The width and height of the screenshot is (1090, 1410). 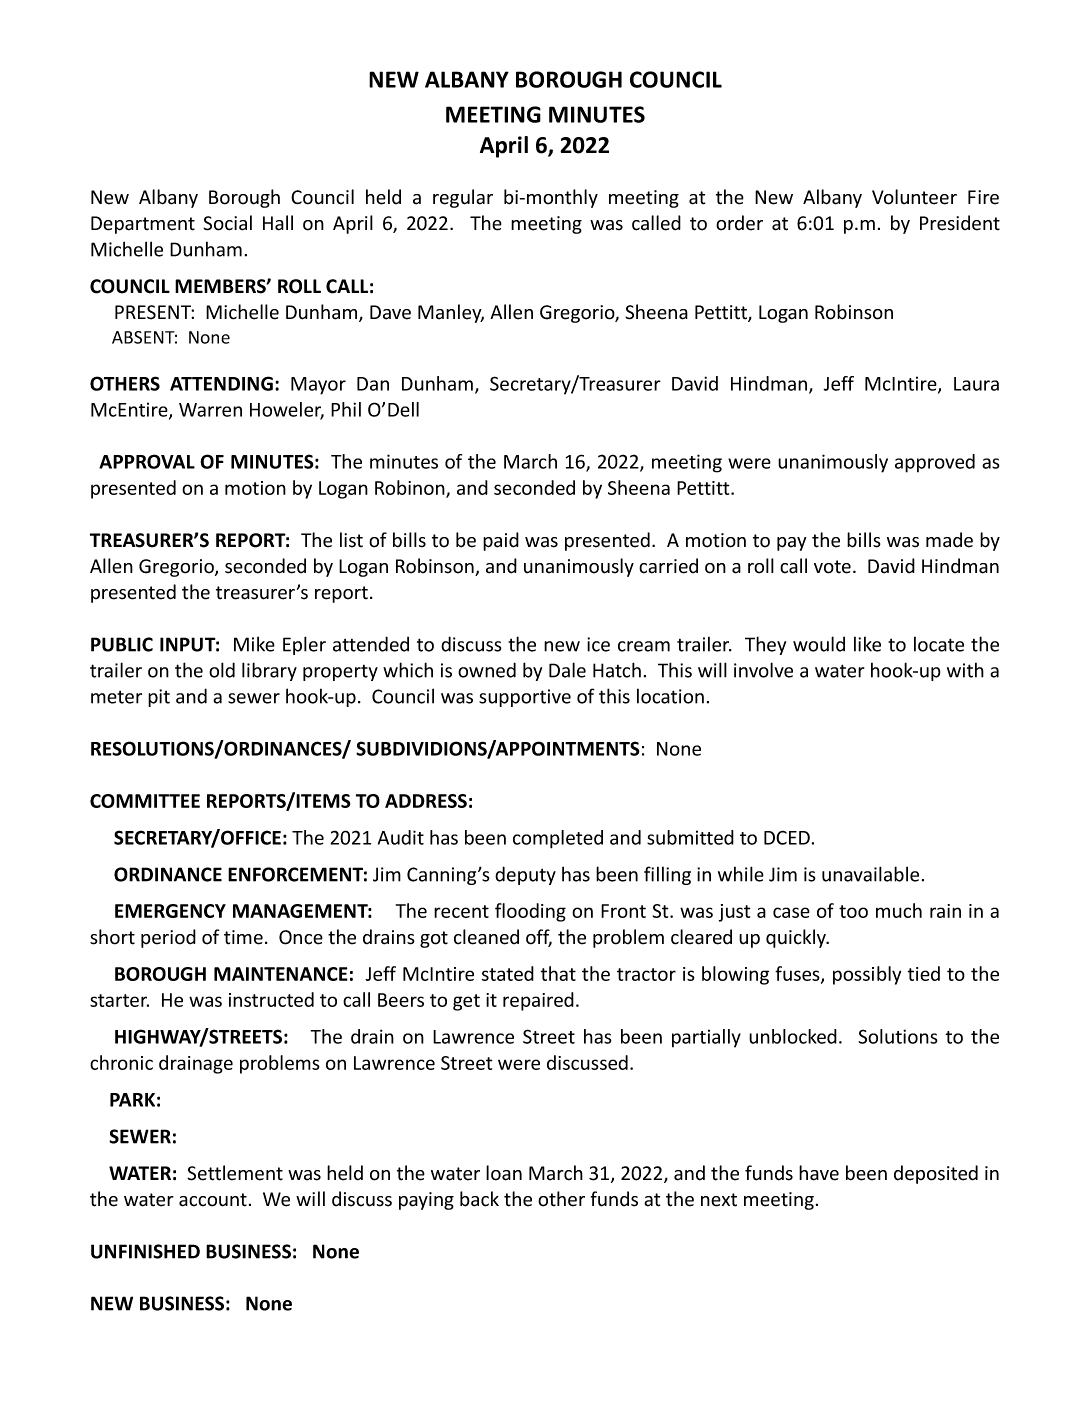 I want to click on paid, so click(x=501, y=541).
